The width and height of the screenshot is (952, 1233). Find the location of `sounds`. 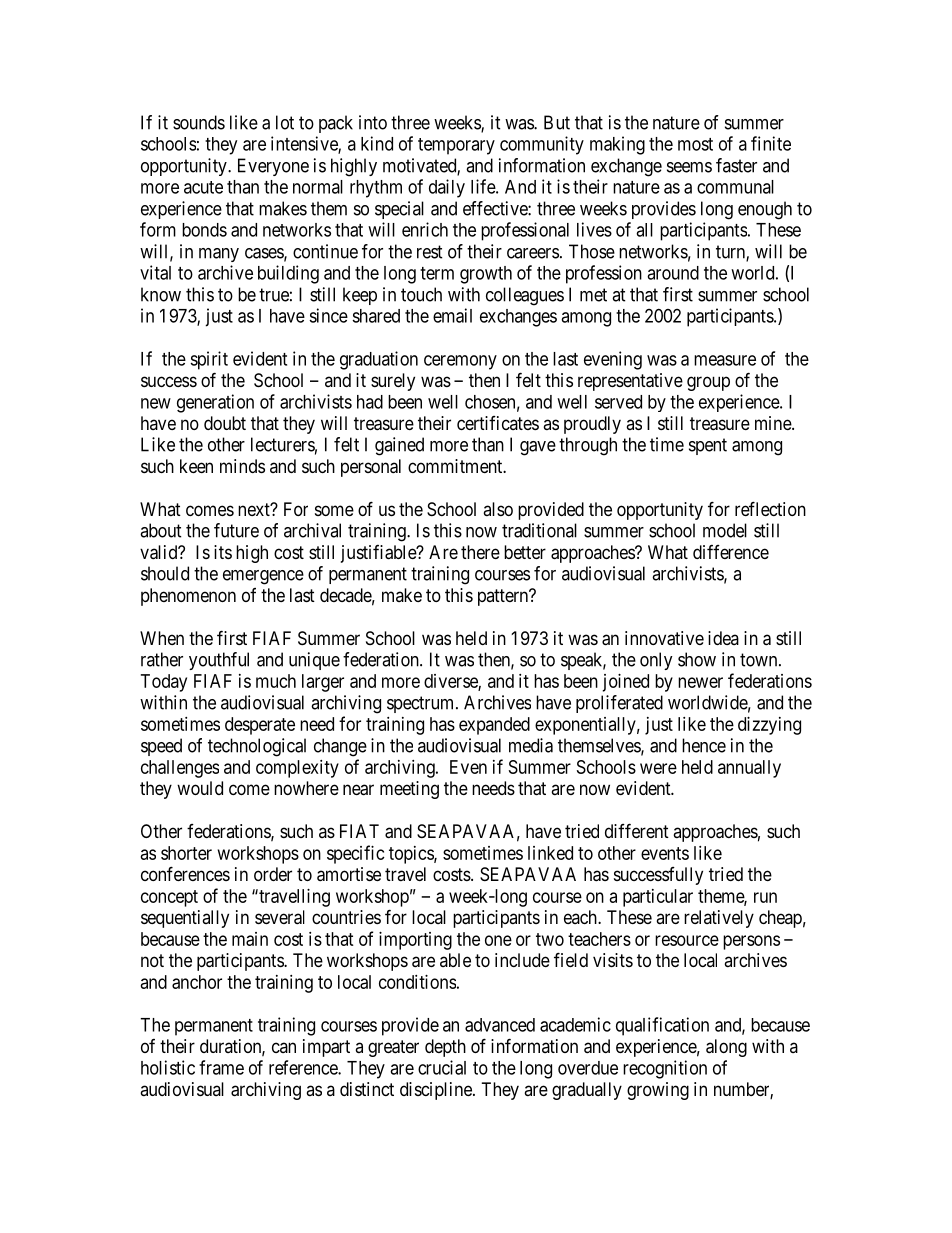

sounds is located at coordinates (199, 122).
